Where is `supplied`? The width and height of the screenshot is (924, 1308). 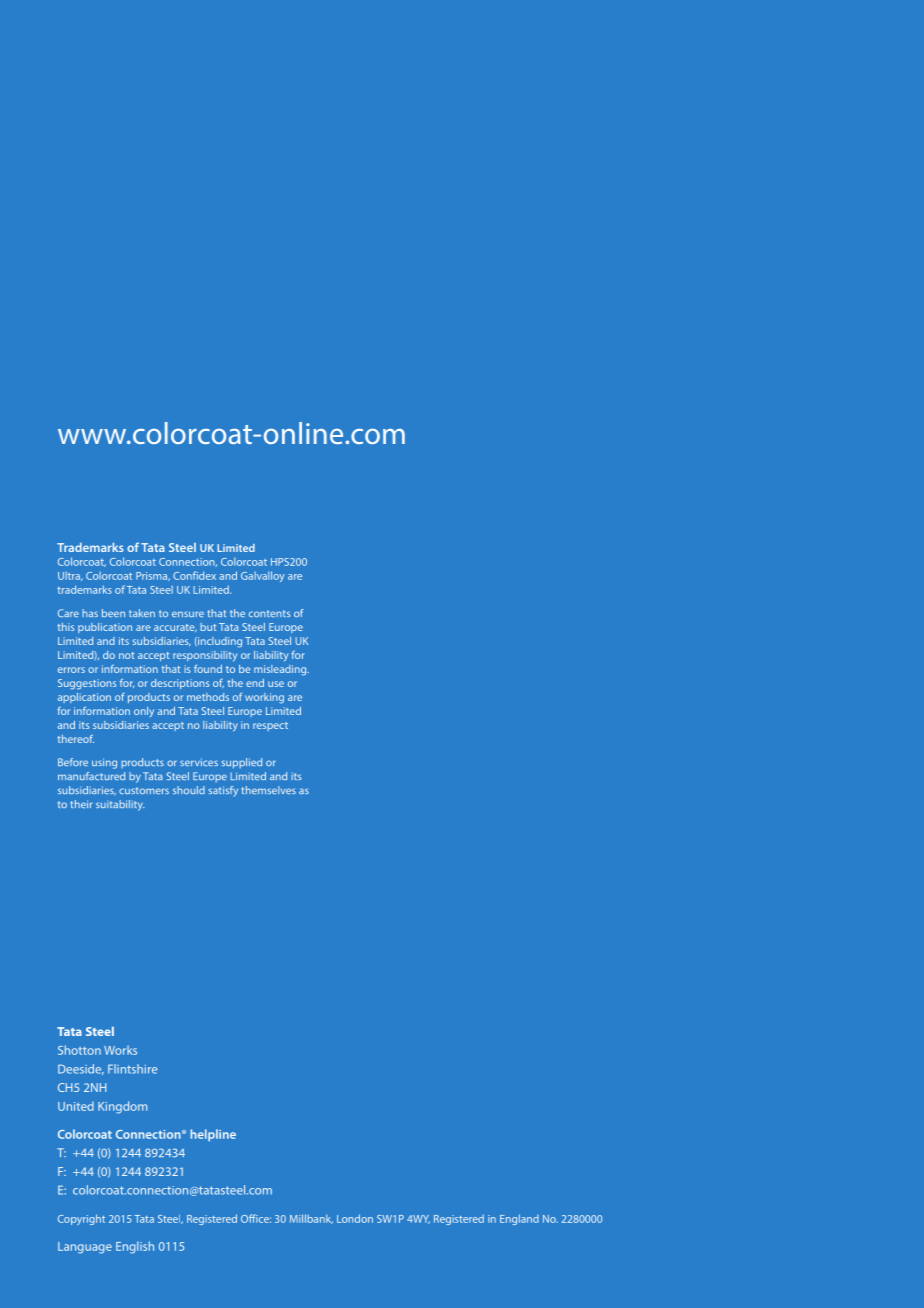
supplied is located at coordinates (242, 763).
